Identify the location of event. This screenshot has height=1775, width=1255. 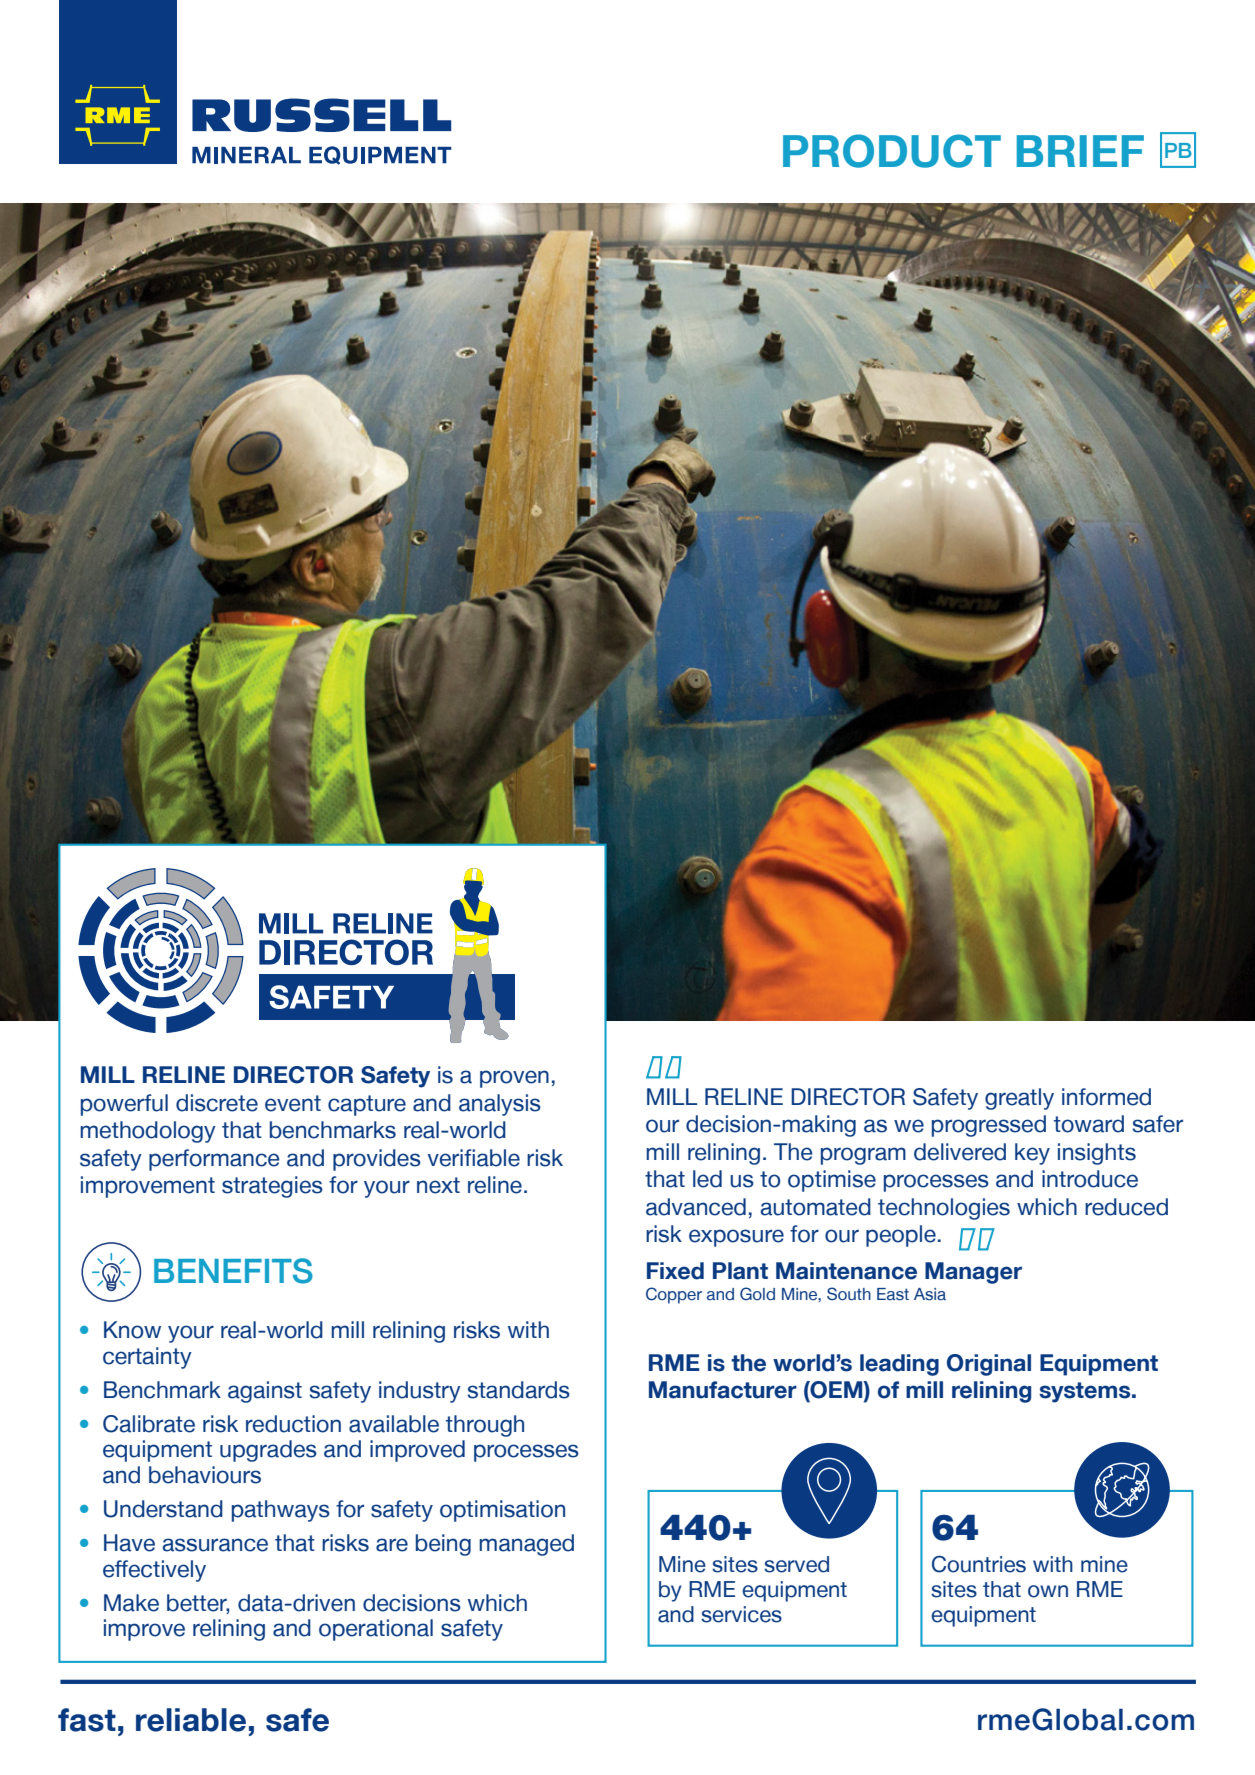
(293, 1103).
